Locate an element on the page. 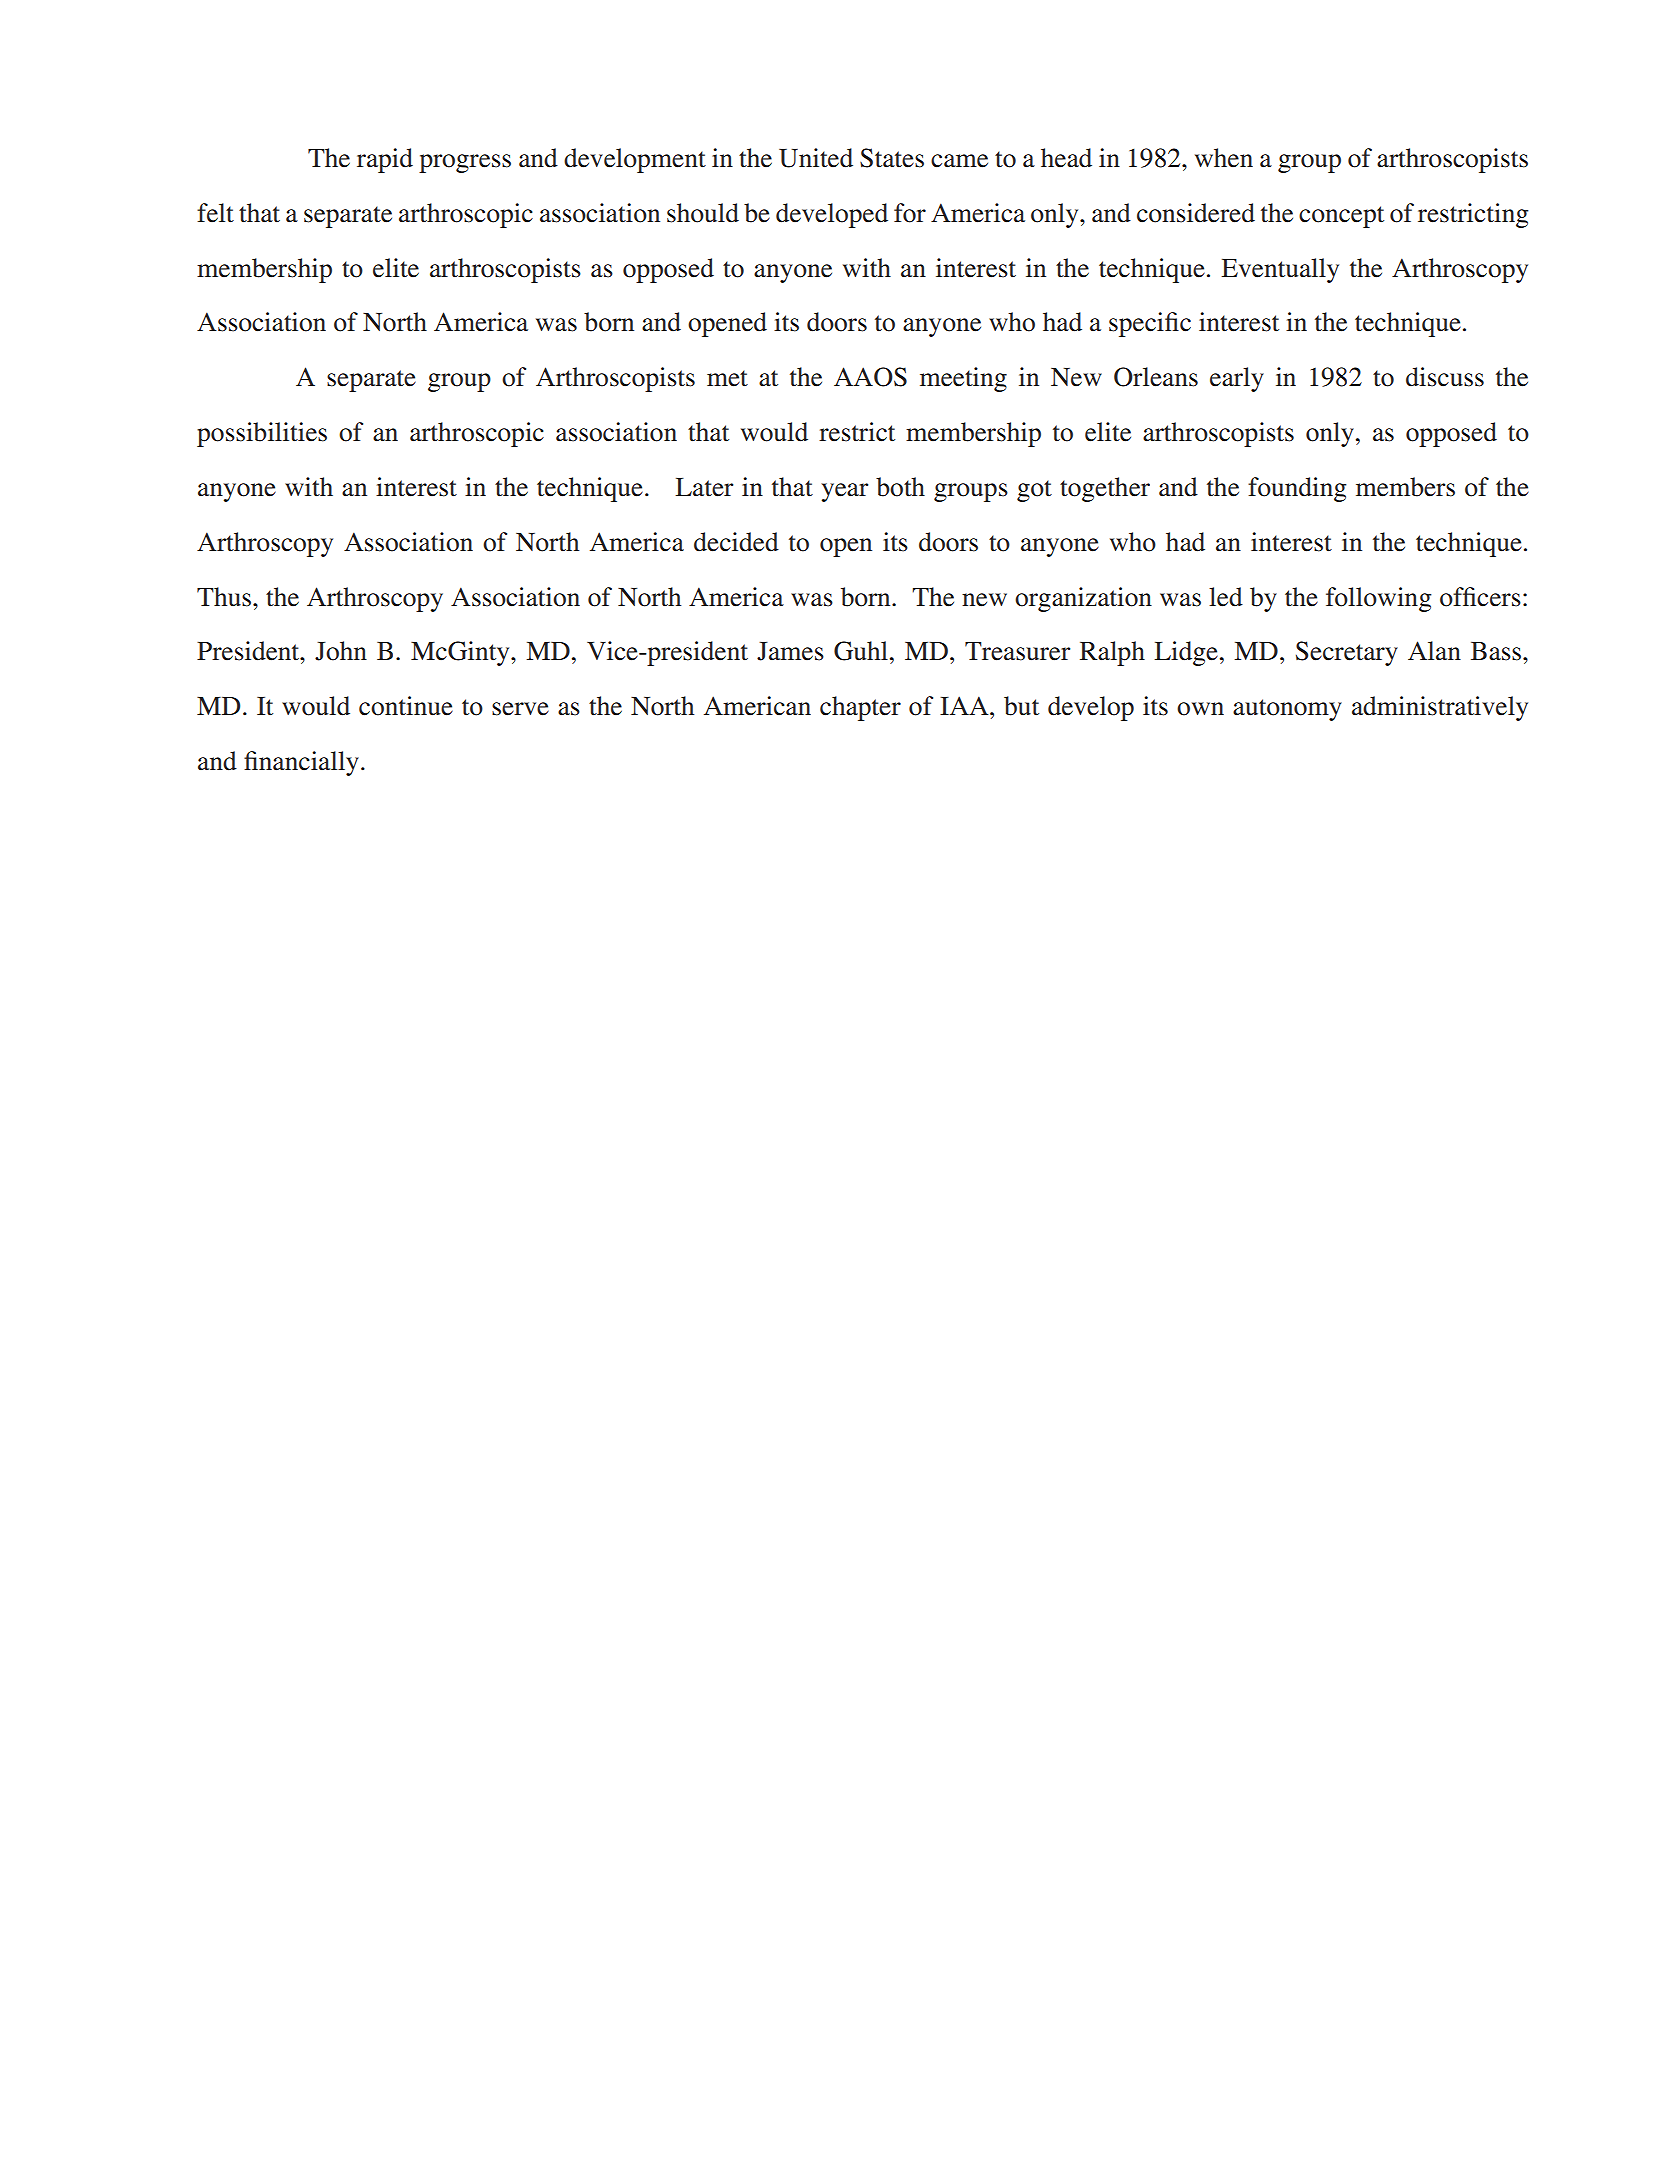  founding is located at coordinates (1297, 489).
